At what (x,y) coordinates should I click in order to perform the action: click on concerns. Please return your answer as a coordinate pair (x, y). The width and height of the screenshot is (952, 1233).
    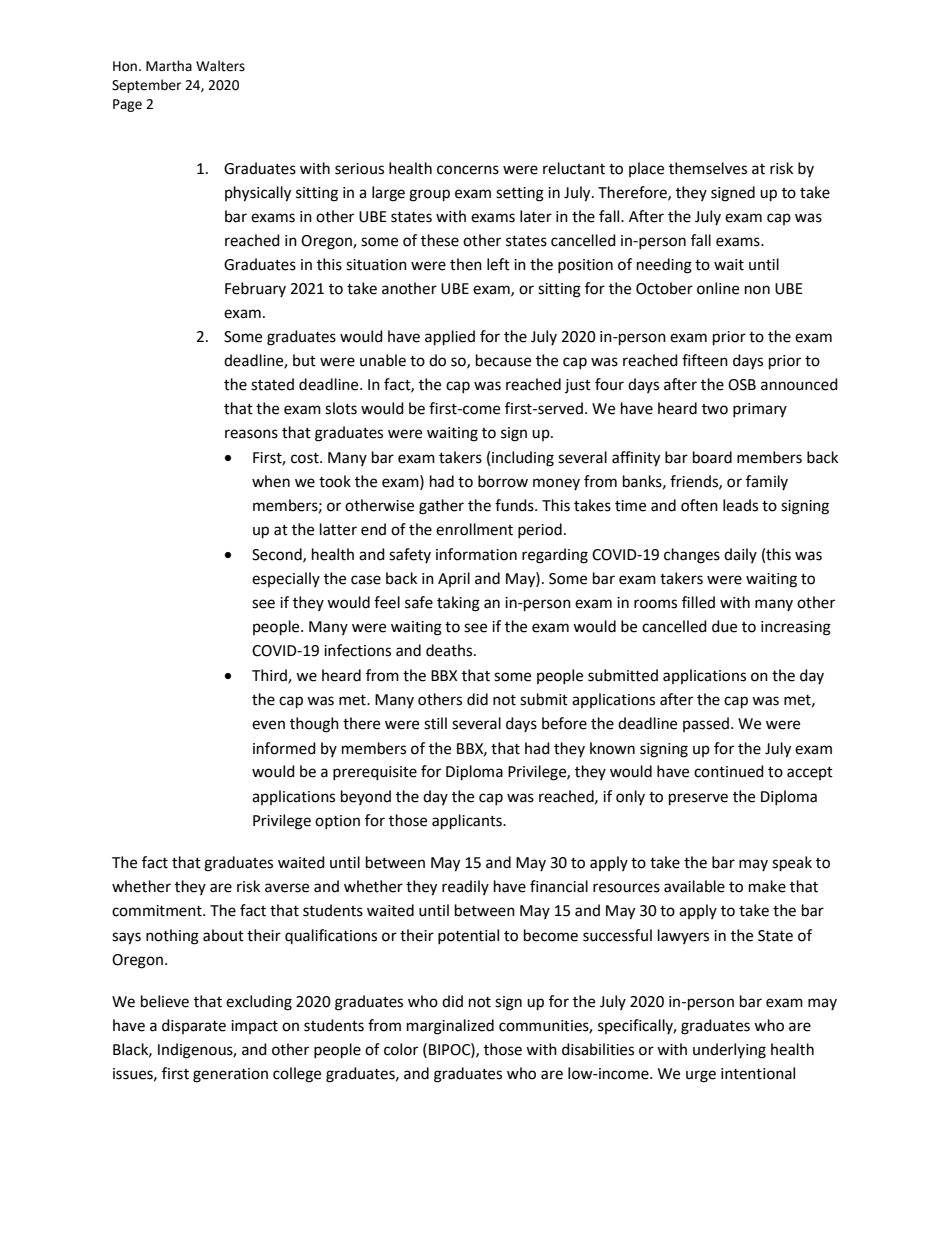
    Looking at the image, I should click on (468, 170).
